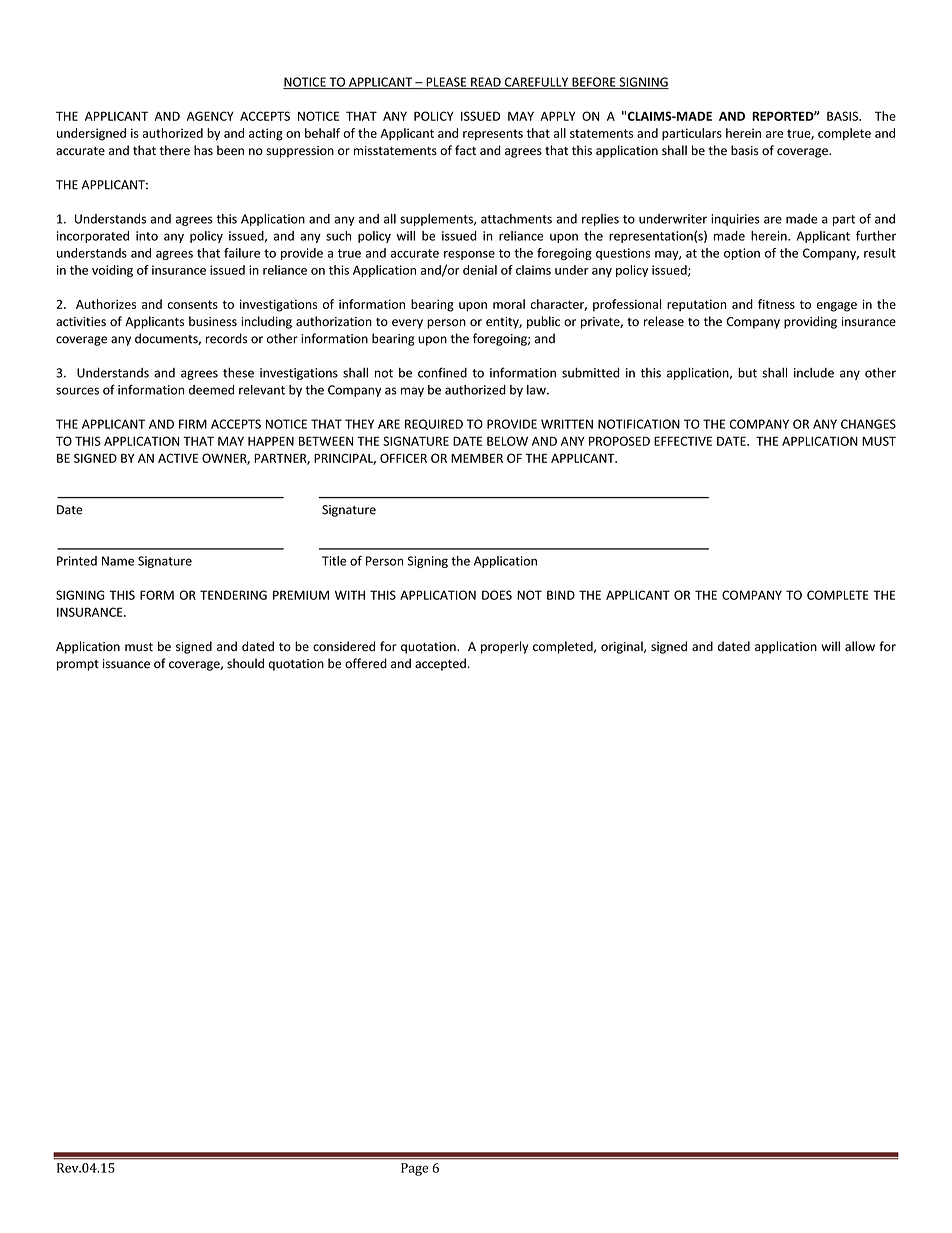 Image resolution: width=952 pixels, height=1233 pixels. What do you see at coordinates (210, 116) in the image?
I see `AGENCY` at bounding box center [210, 116].
